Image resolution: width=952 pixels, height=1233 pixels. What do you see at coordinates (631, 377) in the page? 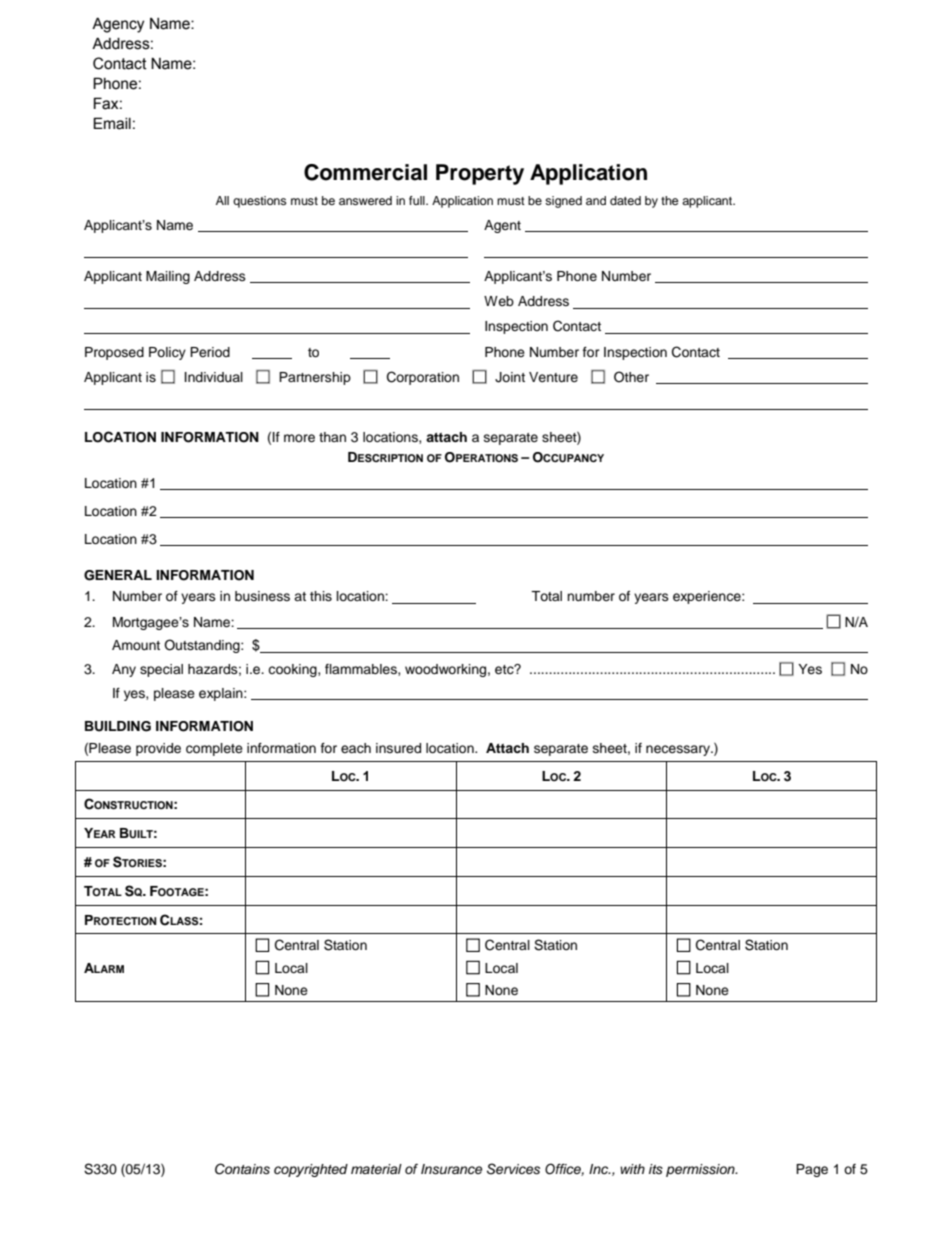
I see `Other` at bounding box center [631, 377].
